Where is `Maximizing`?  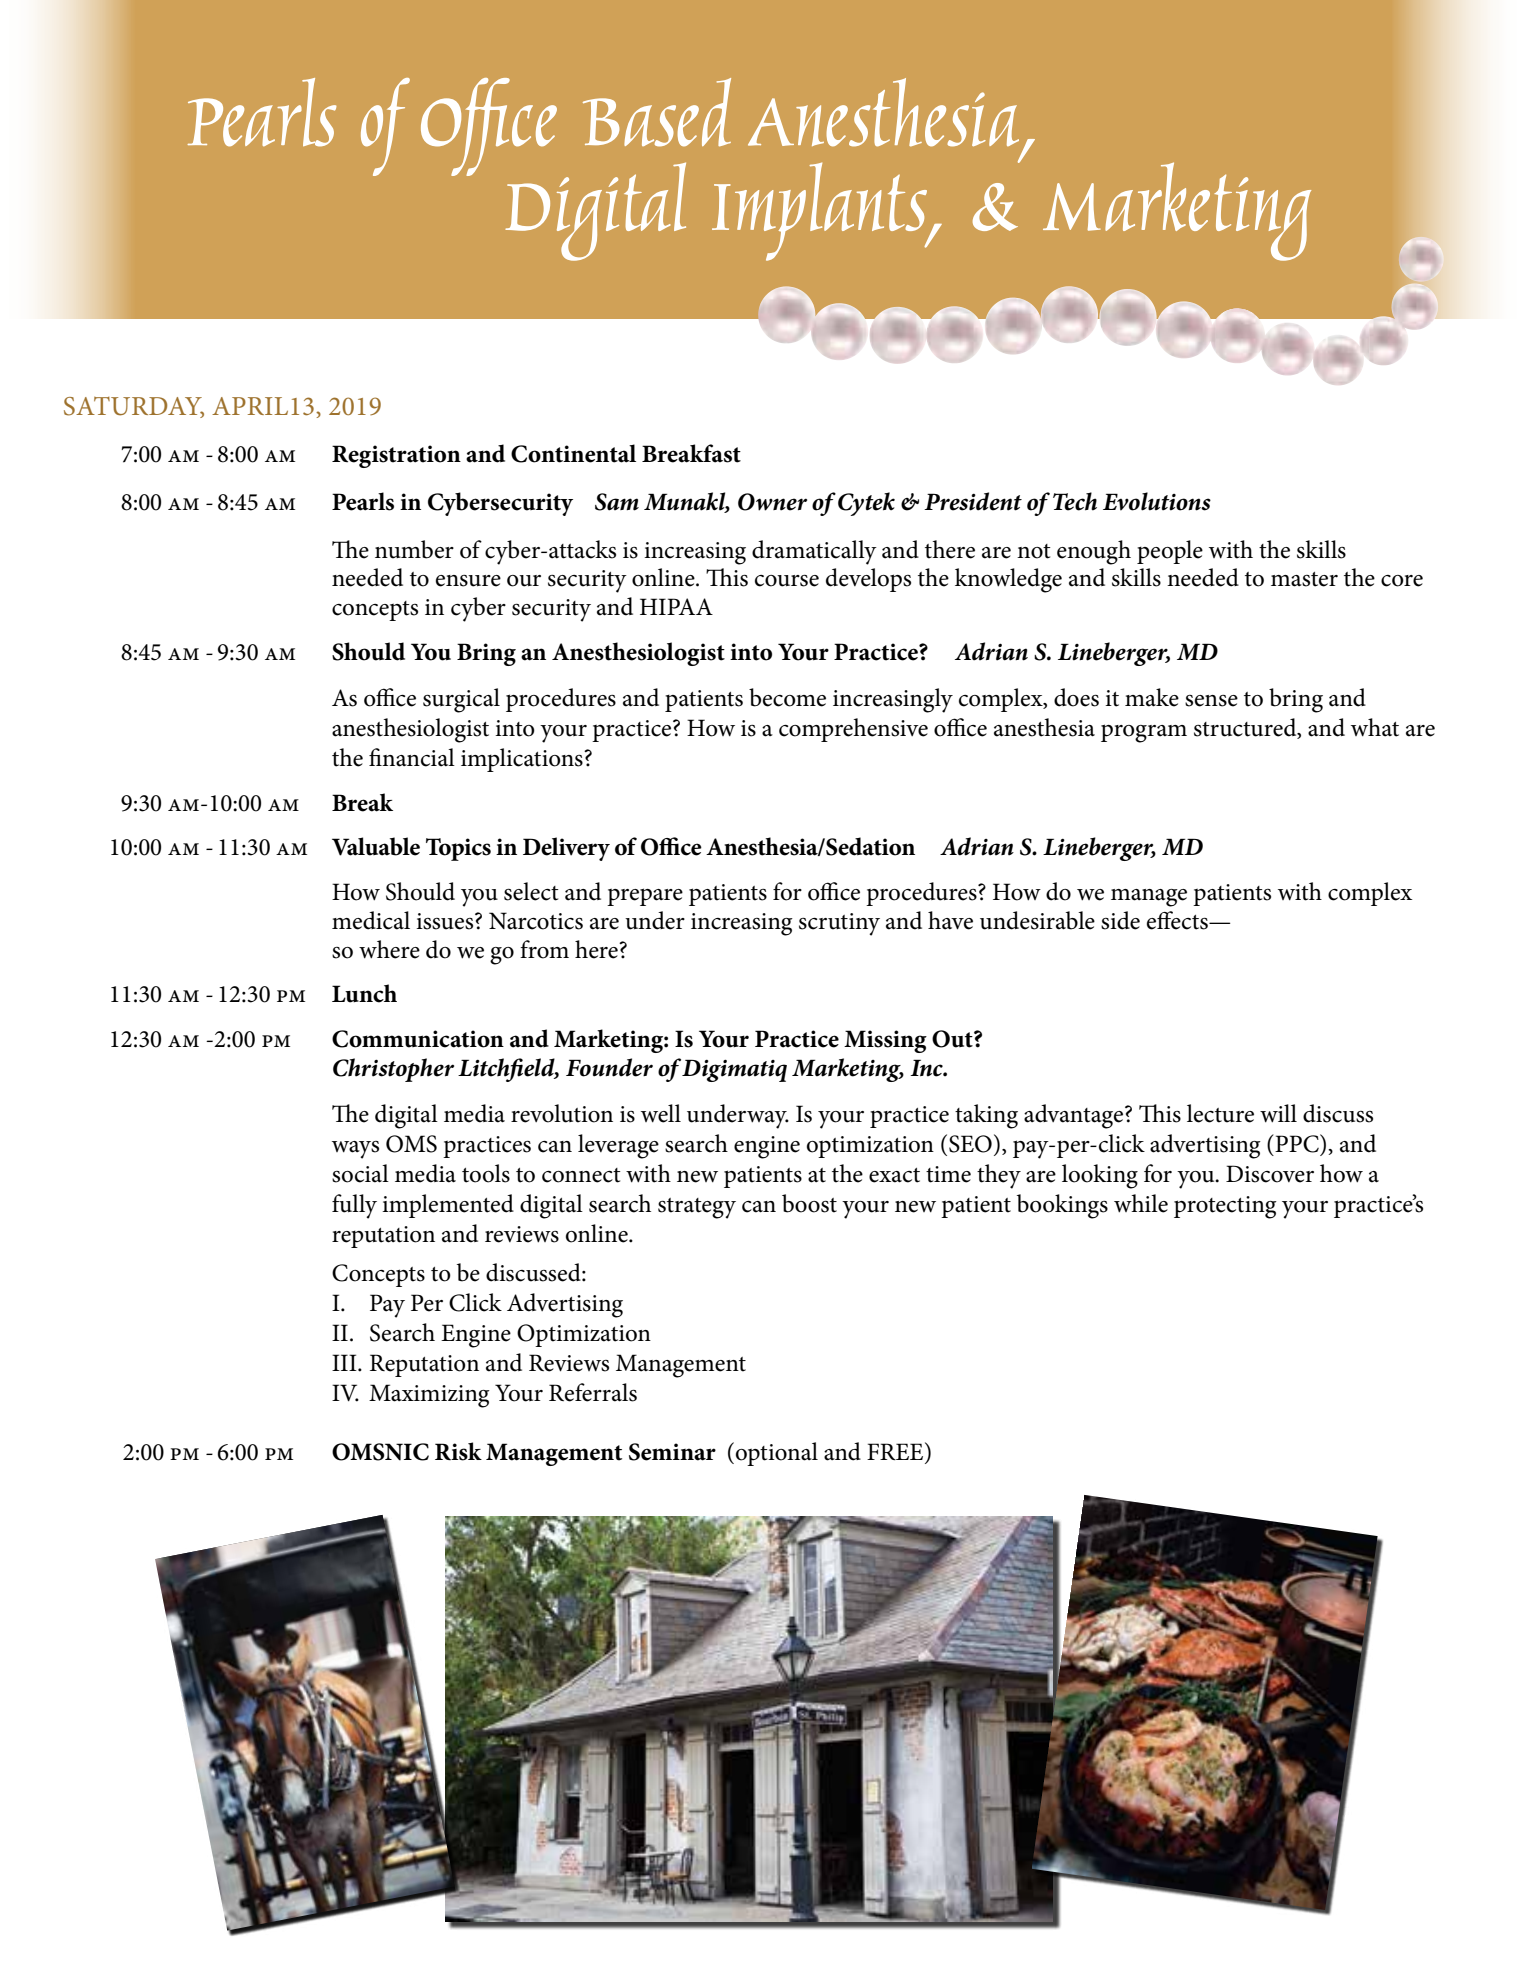 Maximizing is located at coordinates (429, 1396).
